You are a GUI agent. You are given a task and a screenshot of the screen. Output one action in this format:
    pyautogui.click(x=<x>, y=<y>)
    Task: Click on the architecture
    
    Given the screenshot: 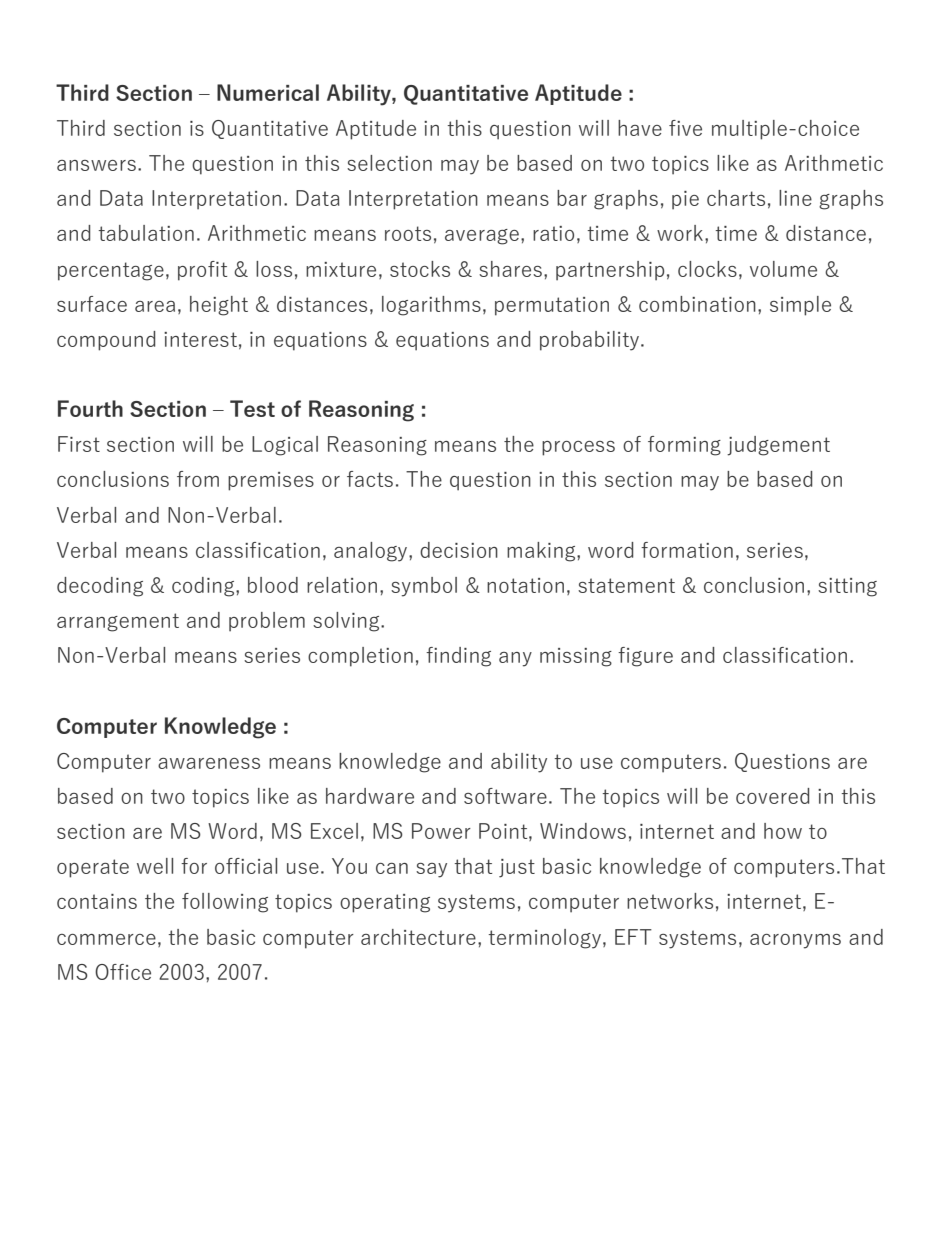 What is the action you would take?
    pyautogui.click(x=418, y=937)
